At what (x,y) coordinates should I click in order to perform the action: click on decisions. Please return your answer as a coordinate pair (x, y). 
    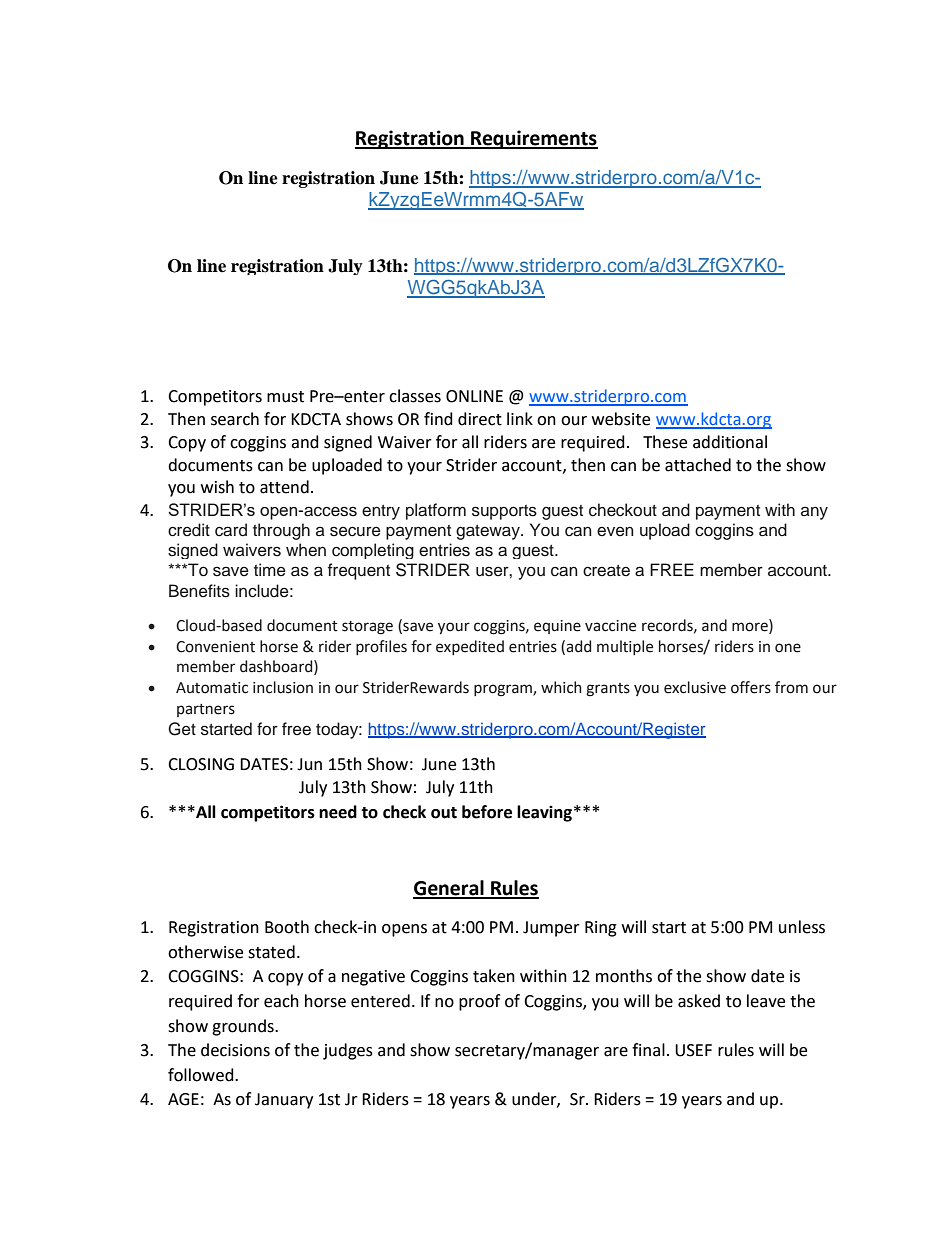
    Looking at the image, I should click on (235, 1050).
